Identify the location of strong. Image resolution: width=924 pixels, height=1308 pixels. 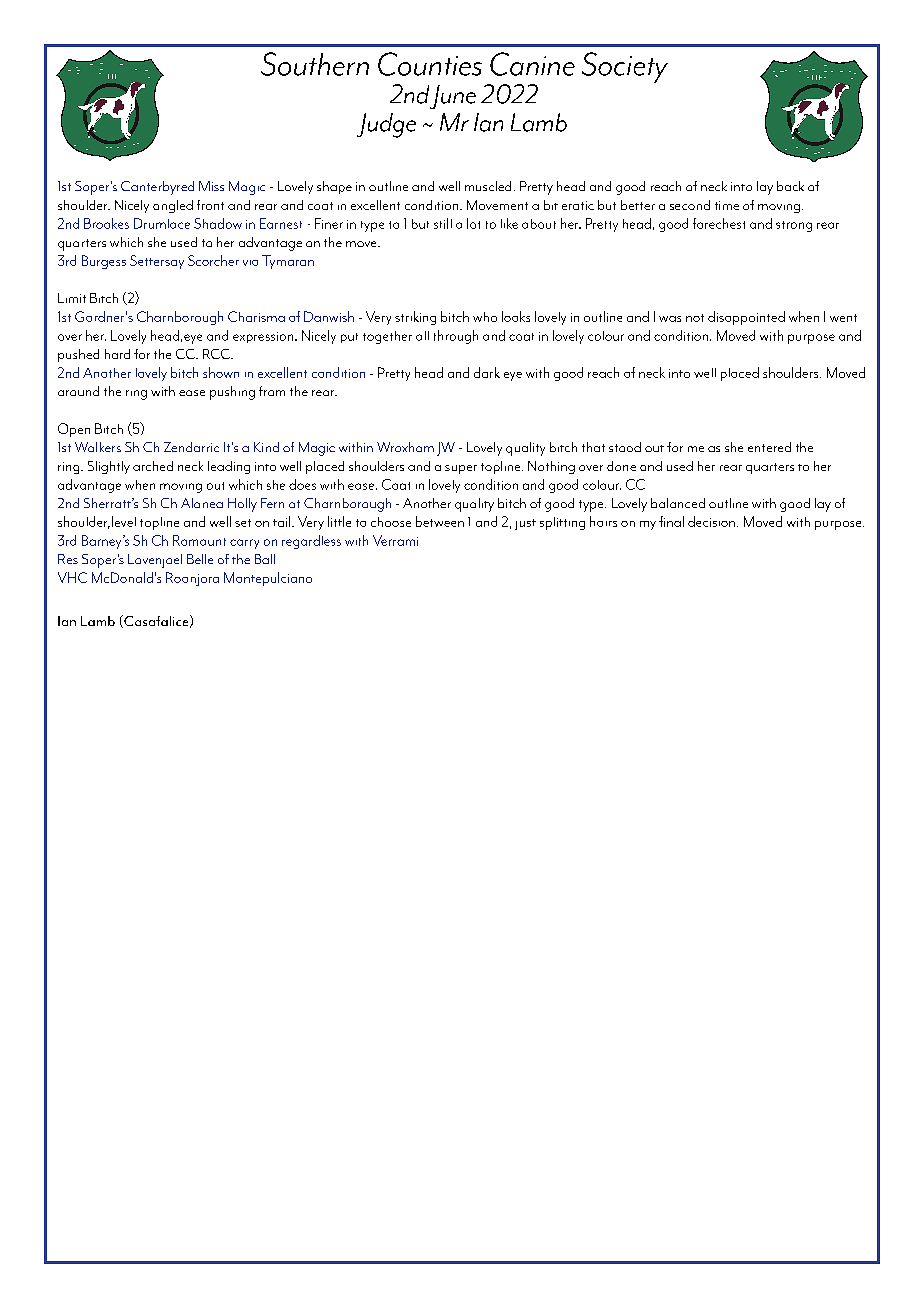
(794, 226).
